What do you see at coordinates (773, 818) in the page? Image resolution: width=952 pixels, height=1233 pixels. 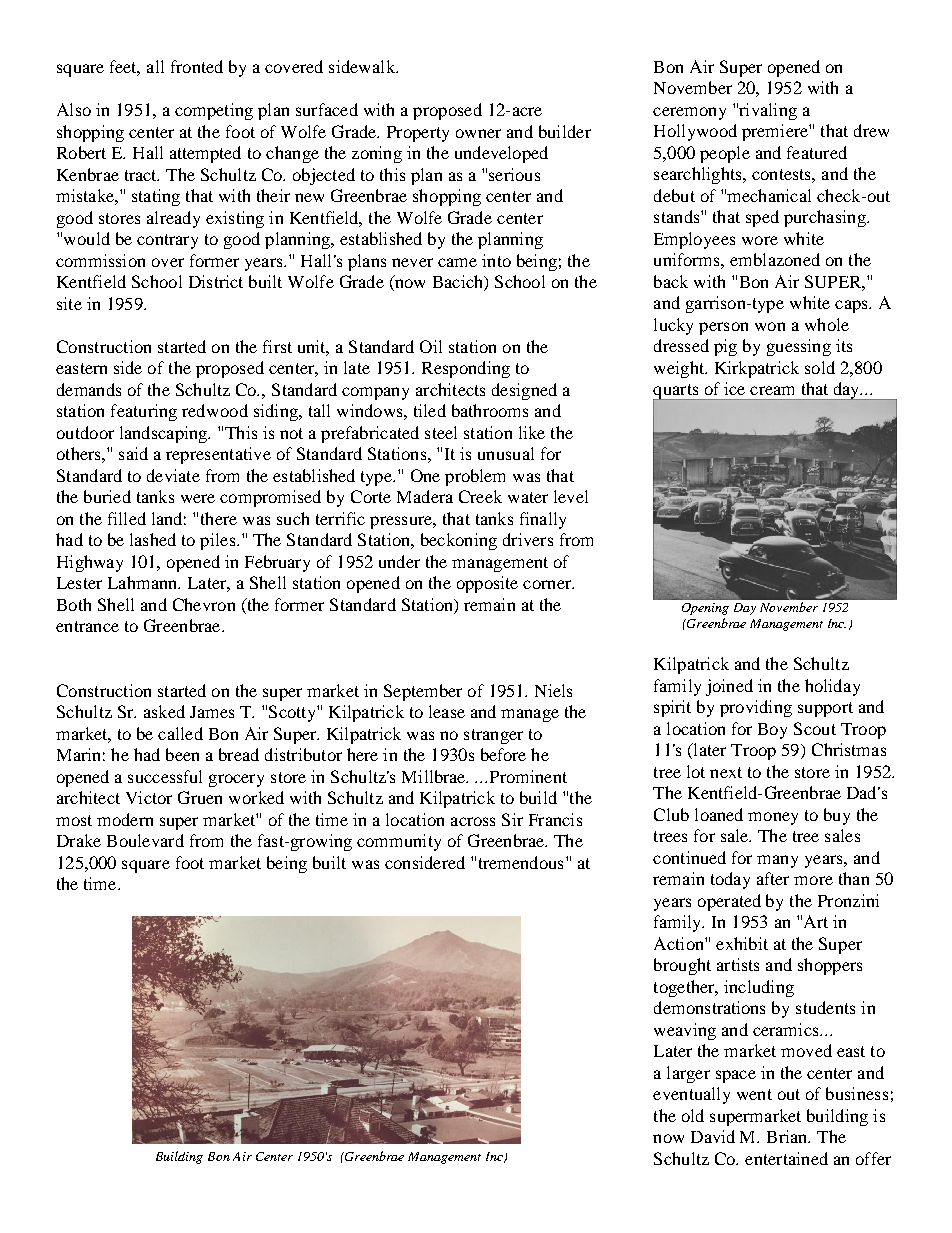 I see `money` at bounding box center [773, 818].
